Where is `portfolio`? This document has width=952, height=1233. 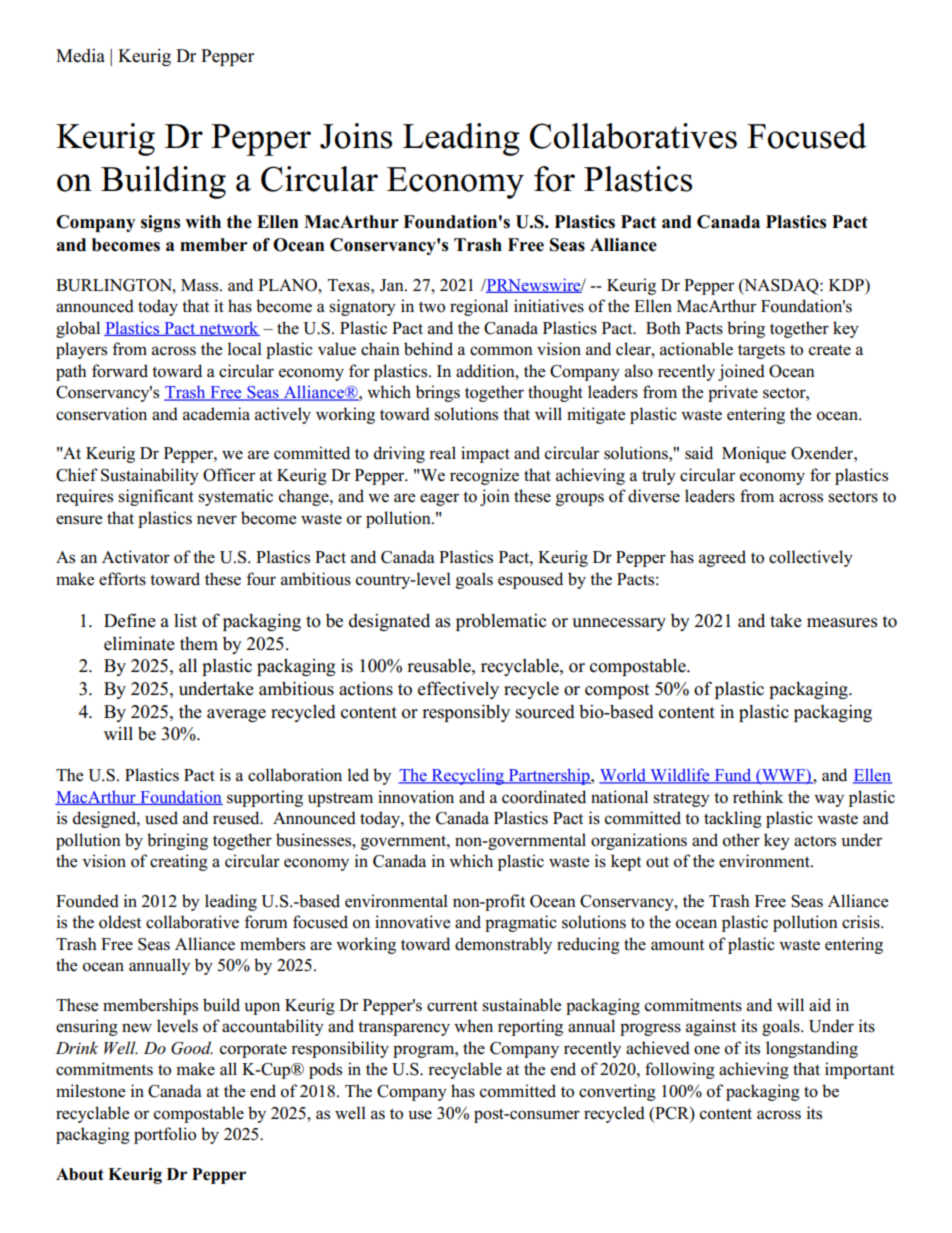 portfolio is located at coordinates (165, 1135).
